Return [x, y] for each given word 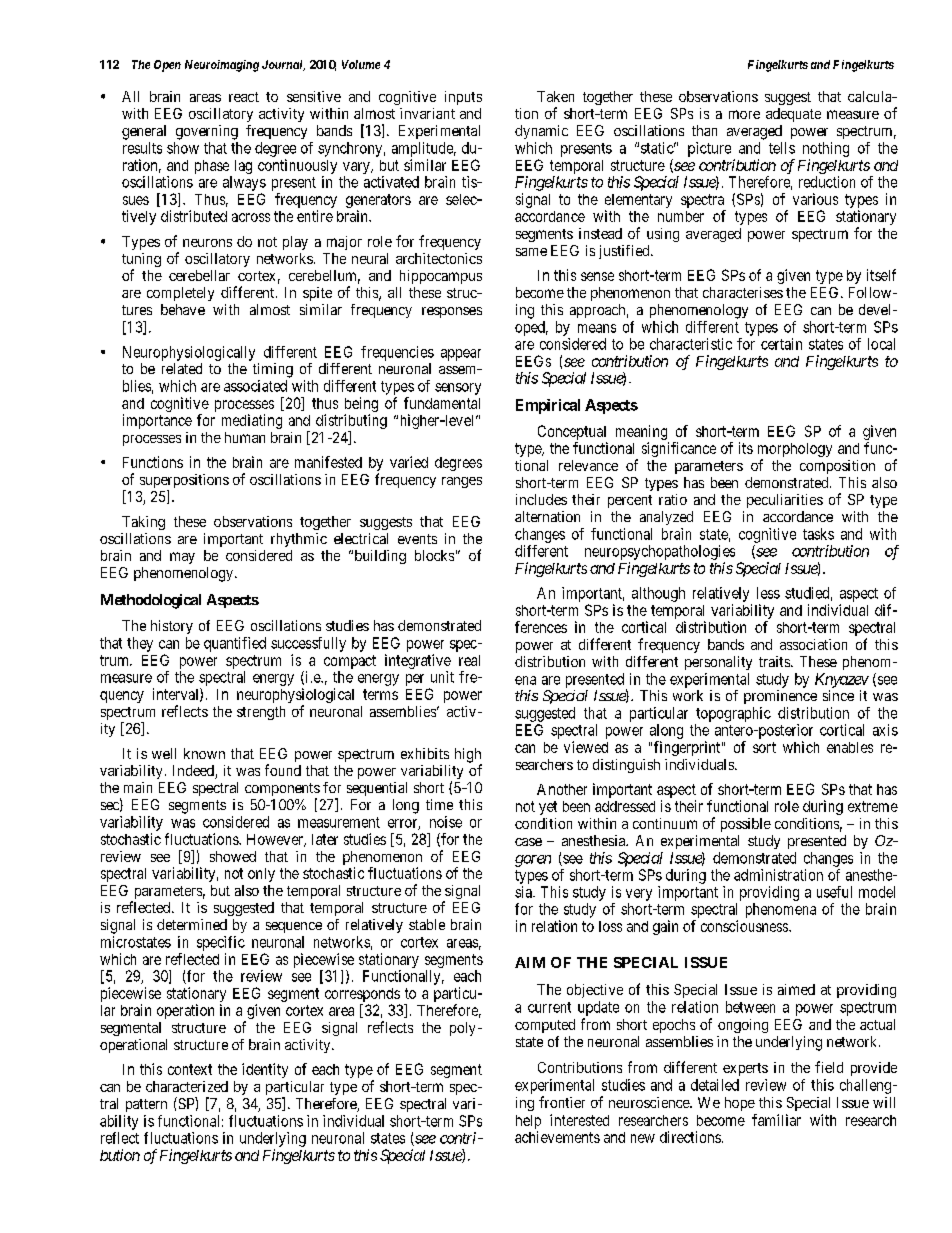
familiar [776, 1120]
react [244, 97]
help [528, 1122]
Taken [555, 96]
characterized [187, 1086]
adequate [793, 115]
